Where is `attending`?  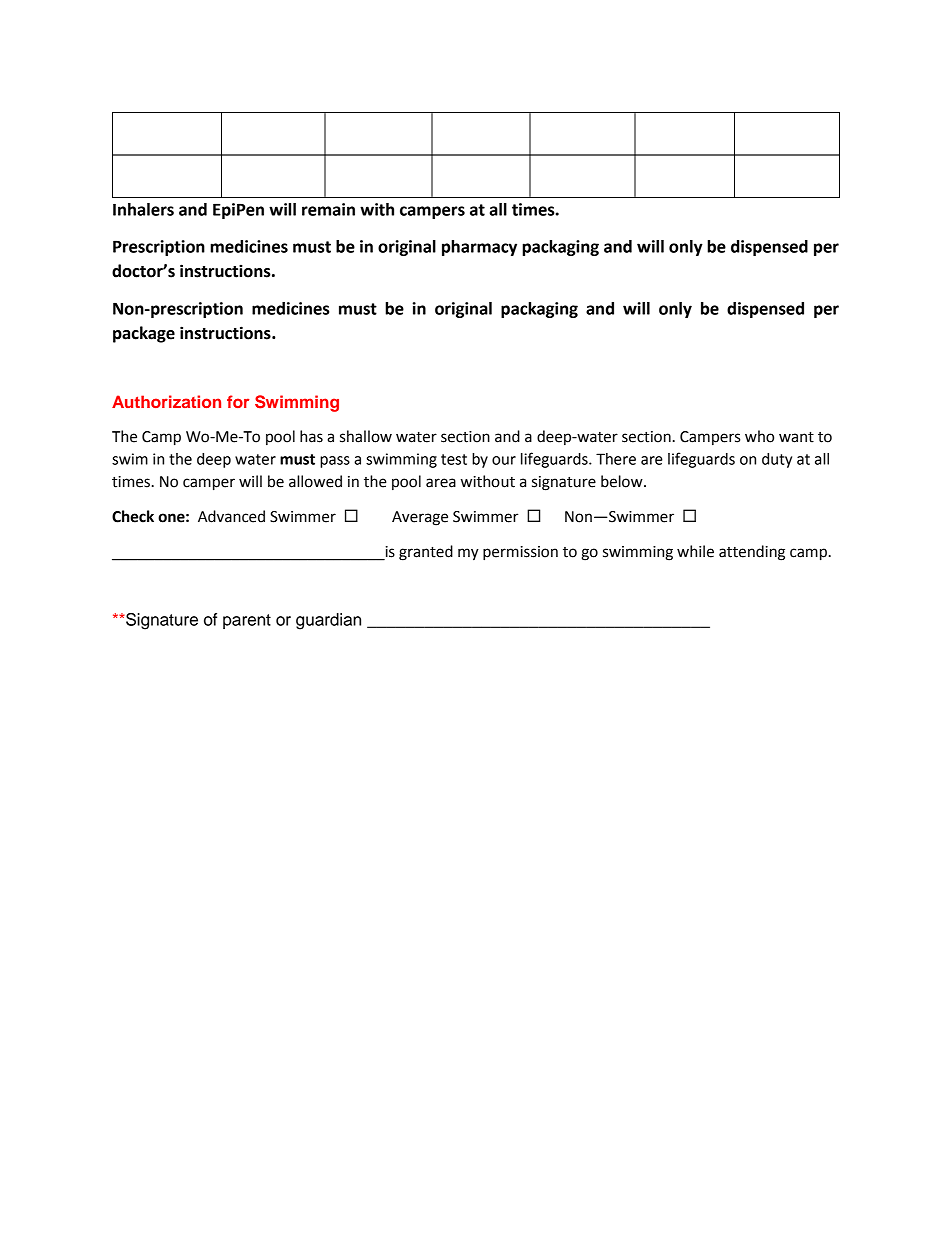
attending is located at coordinates (752, 553).
